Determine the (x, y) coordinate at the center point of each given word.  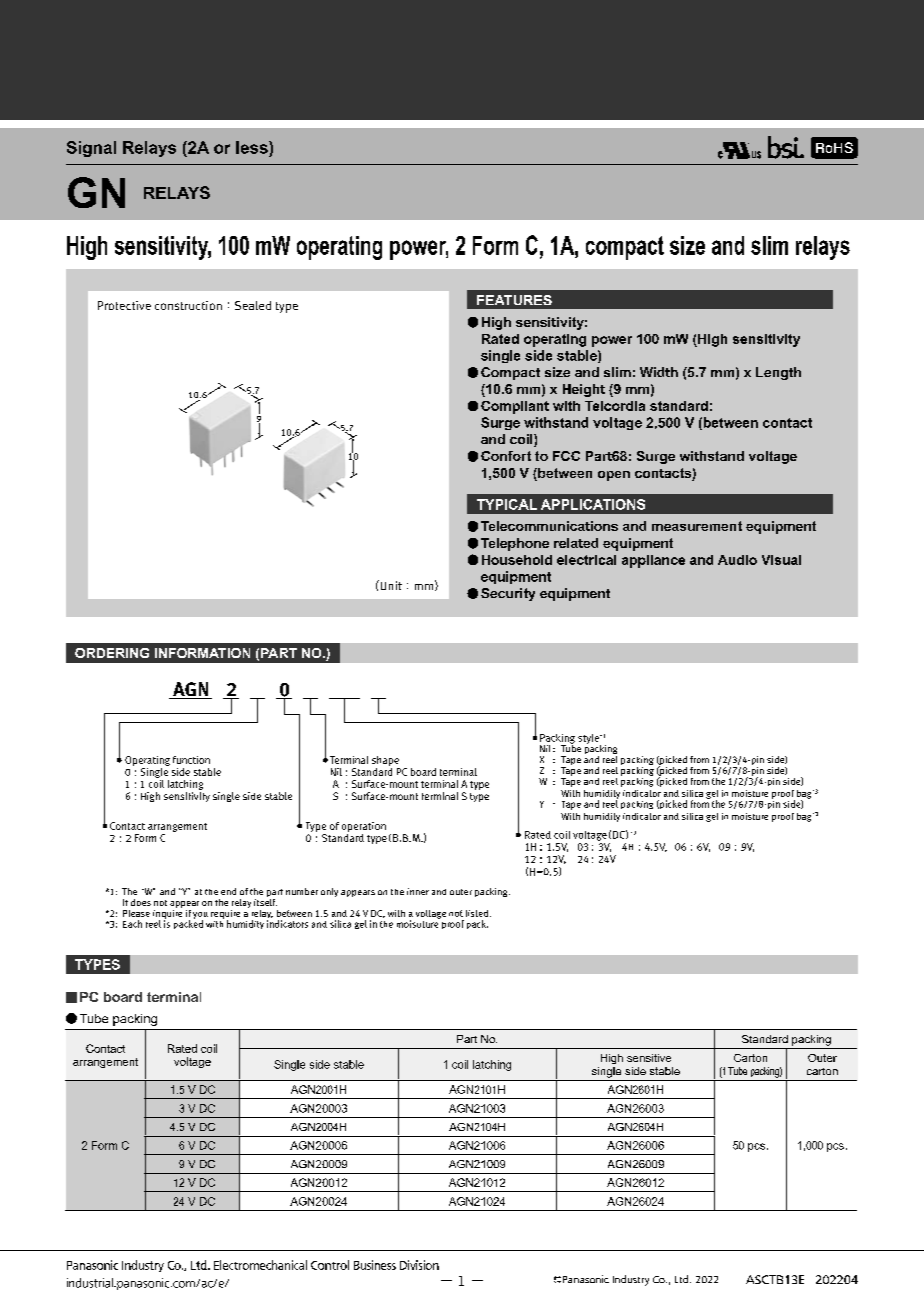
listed (478, 913)
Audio (737, 560)
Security (508, 594)
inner (418, 891)
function (191, 760)
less (253, 147)
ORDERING (112, 653)
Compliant (515, 407)
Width (659, 372)
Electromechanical (260, 1265)
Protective (124, 305)
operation (364, 827)
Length (778, 373)
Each (132, 924)
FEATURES (514, 300)
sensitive (649, 1058)
